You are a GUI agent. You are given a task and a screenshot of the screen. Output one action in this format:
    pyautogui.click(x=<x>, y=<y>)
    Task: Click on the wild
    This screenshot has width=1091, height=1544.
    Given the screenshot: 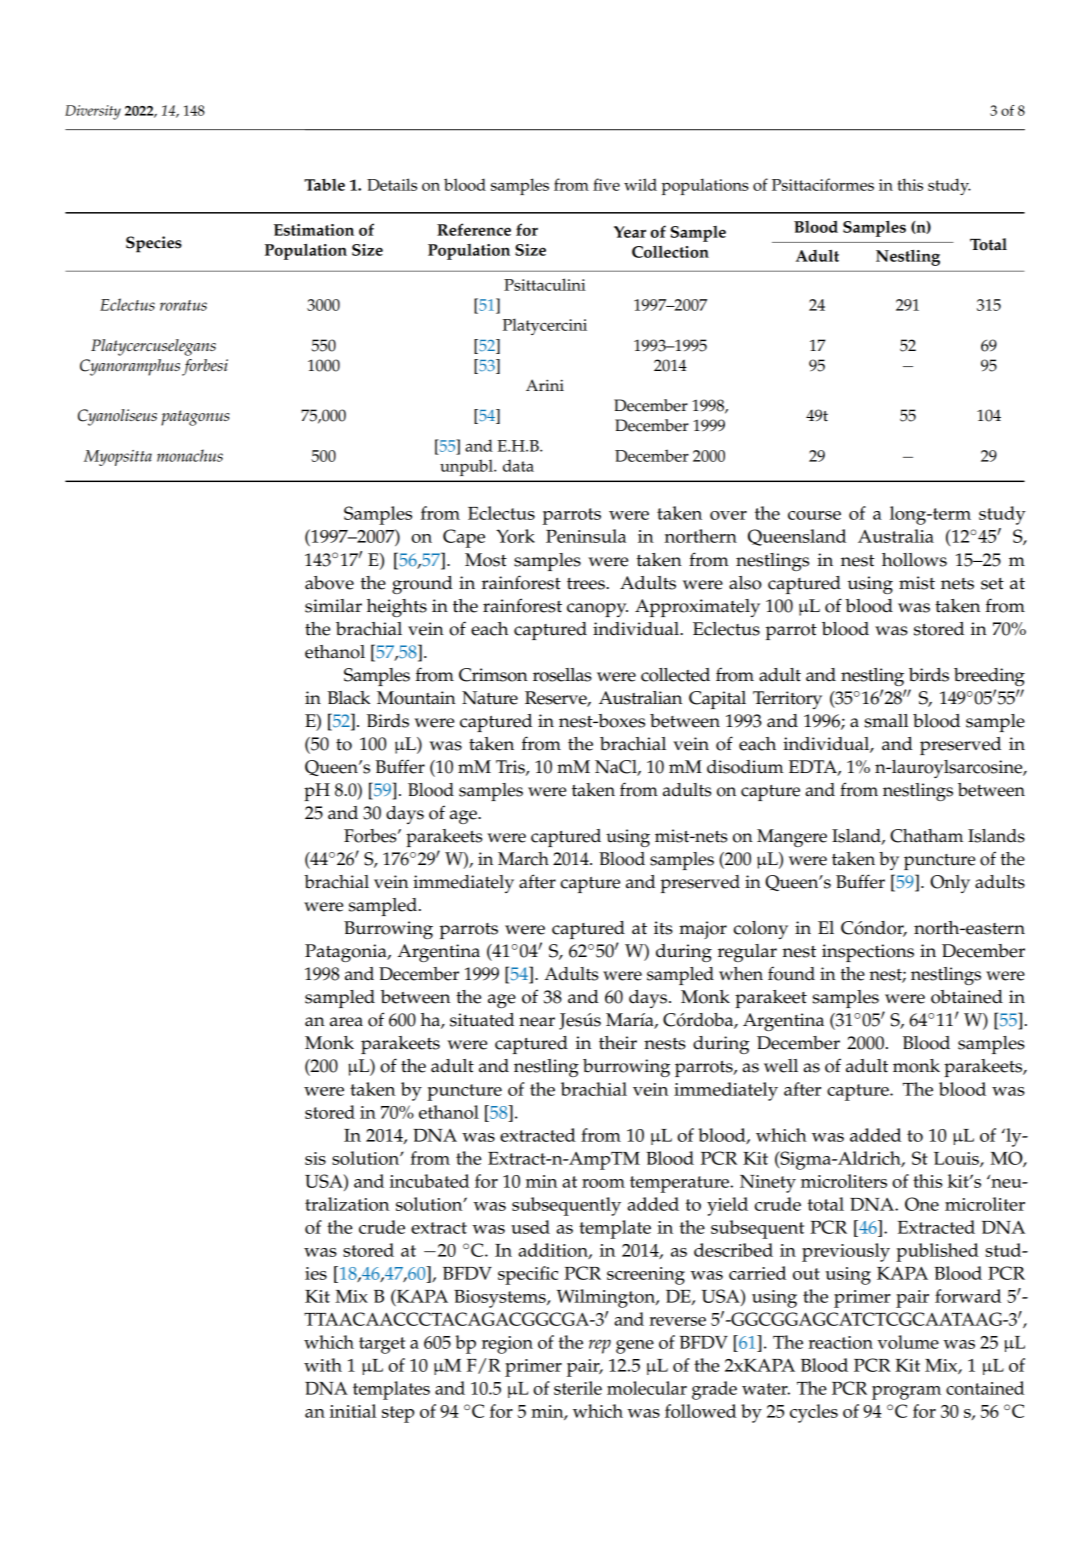 What is the action you would take?
    pyautogui.click(x=640, y=184)
